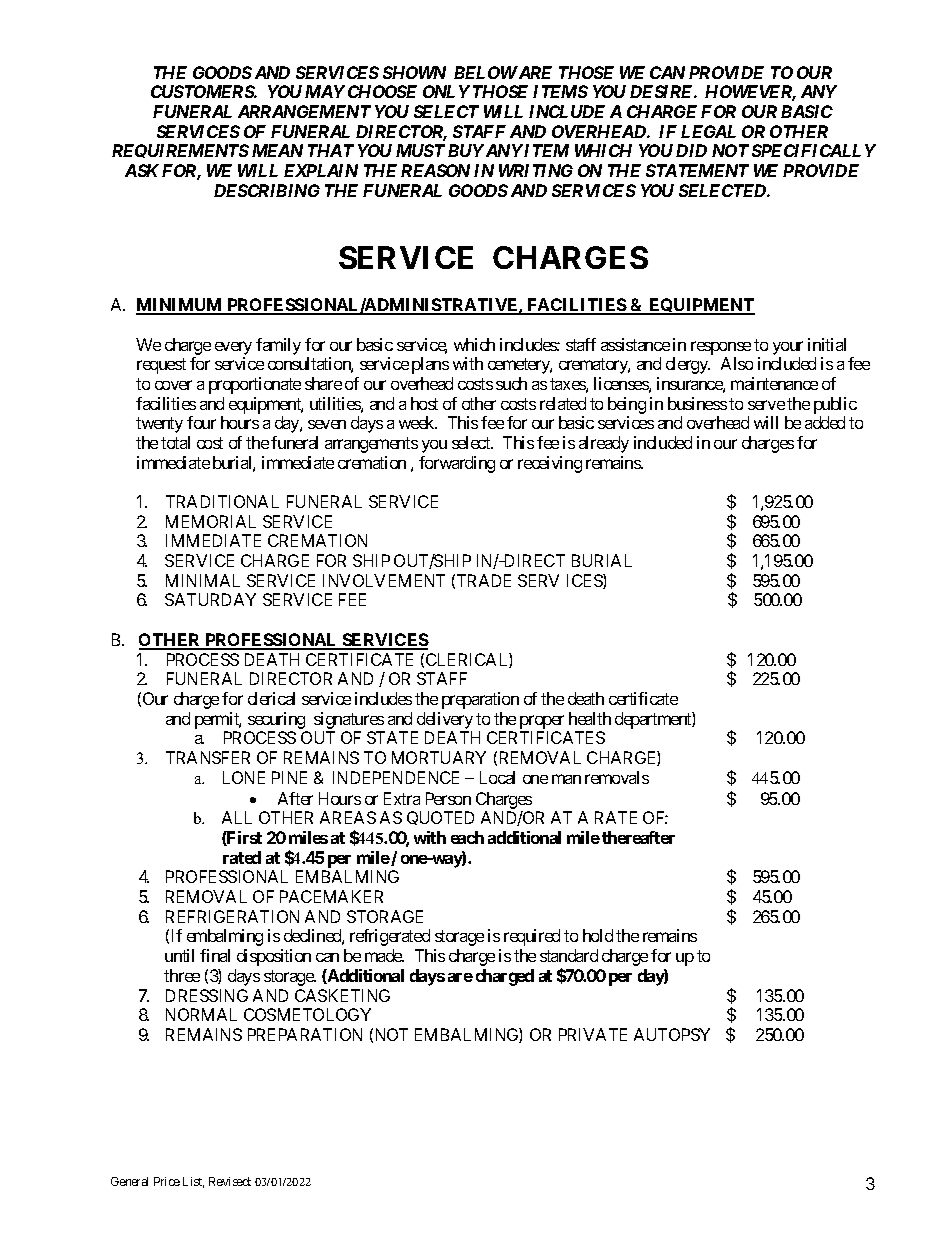  I want to click on LEGAL, so click(708, 131).
